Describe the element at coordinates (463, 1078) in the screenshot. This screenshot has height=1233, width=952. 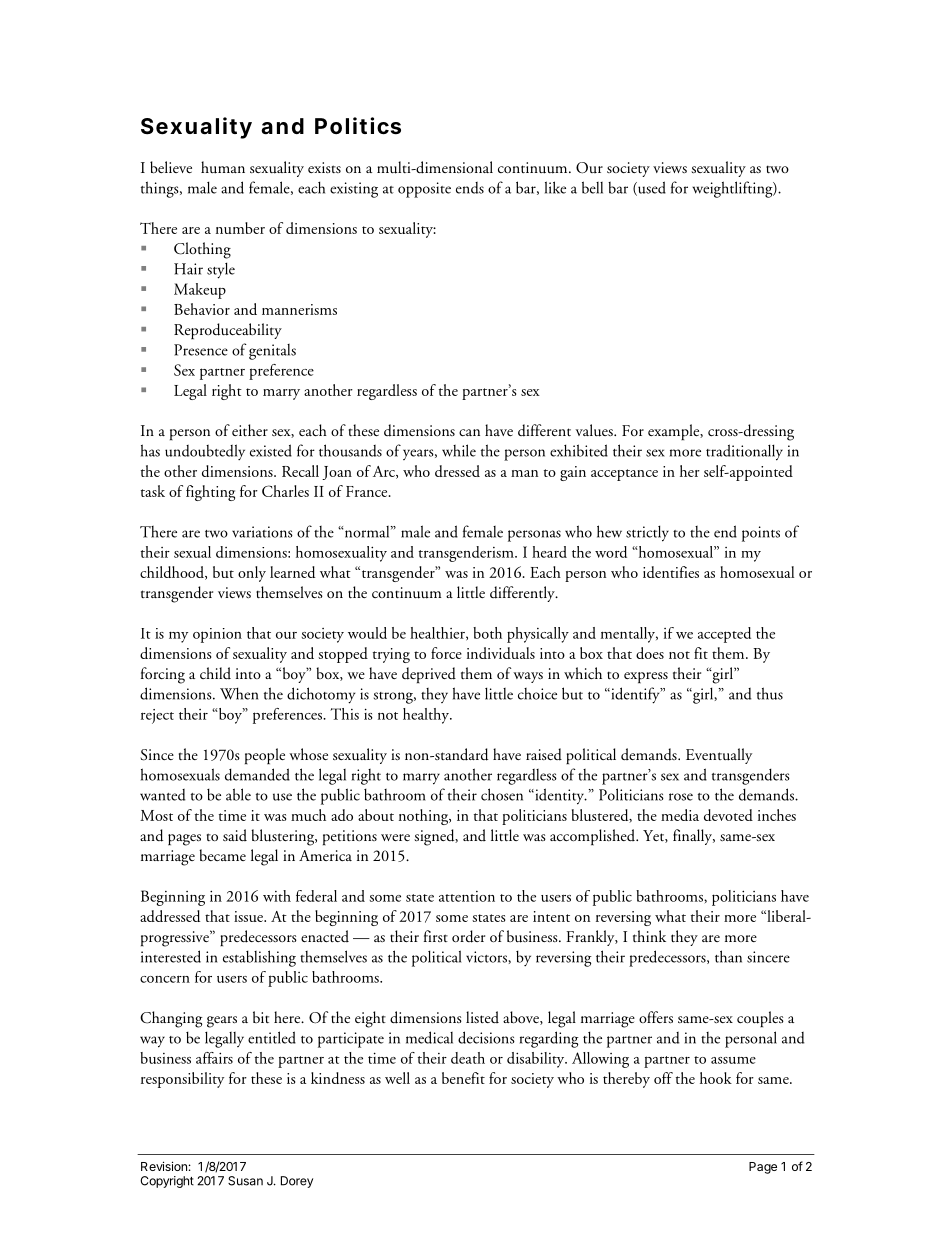
I see `benefit` at that location.
